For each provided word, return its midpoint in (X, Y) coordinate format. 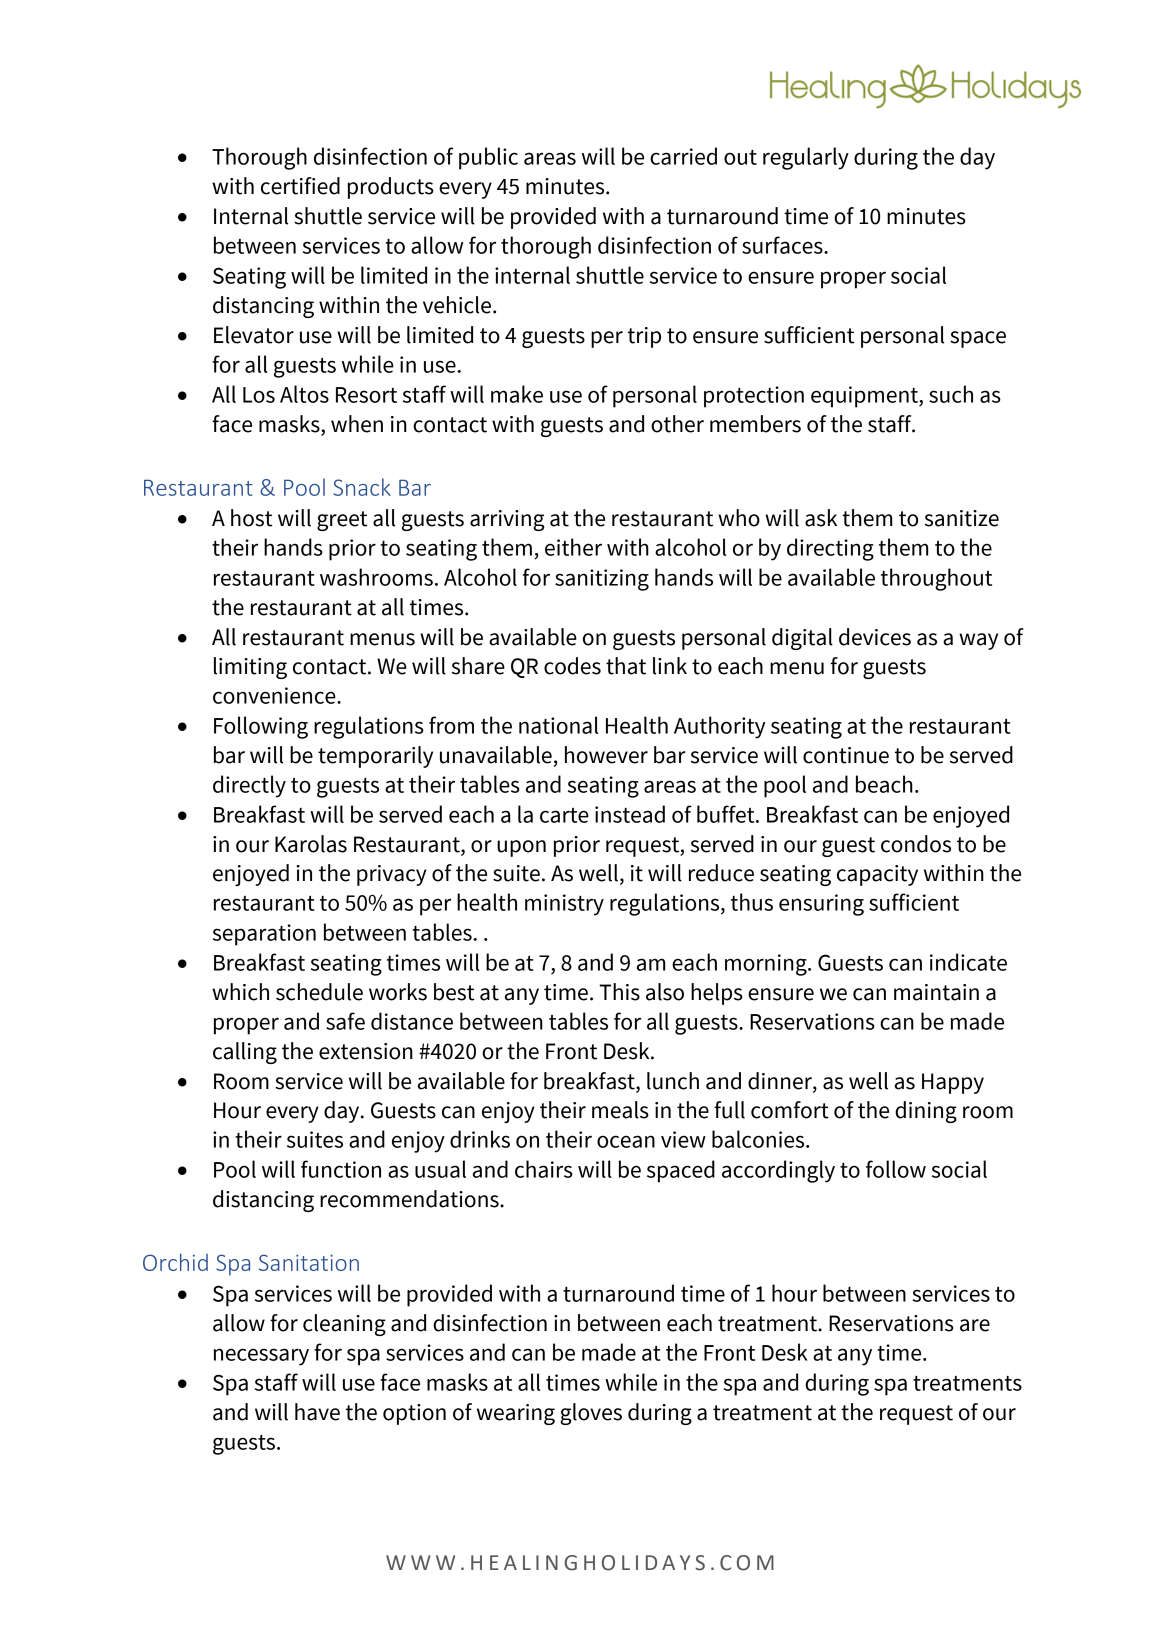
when (357, 424)
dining (926, 1112)
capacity (877, 875)
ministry (564, 905)
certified (300, 186)
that (626, 666)
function (341, 1169)
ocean (626, 1141)
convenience (275, 695)
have (317, 1412)
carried (683, 156)
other (677, 424)
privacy (392, 875)
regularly (806, 158)
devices (875, 637)
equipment (865, 397)
